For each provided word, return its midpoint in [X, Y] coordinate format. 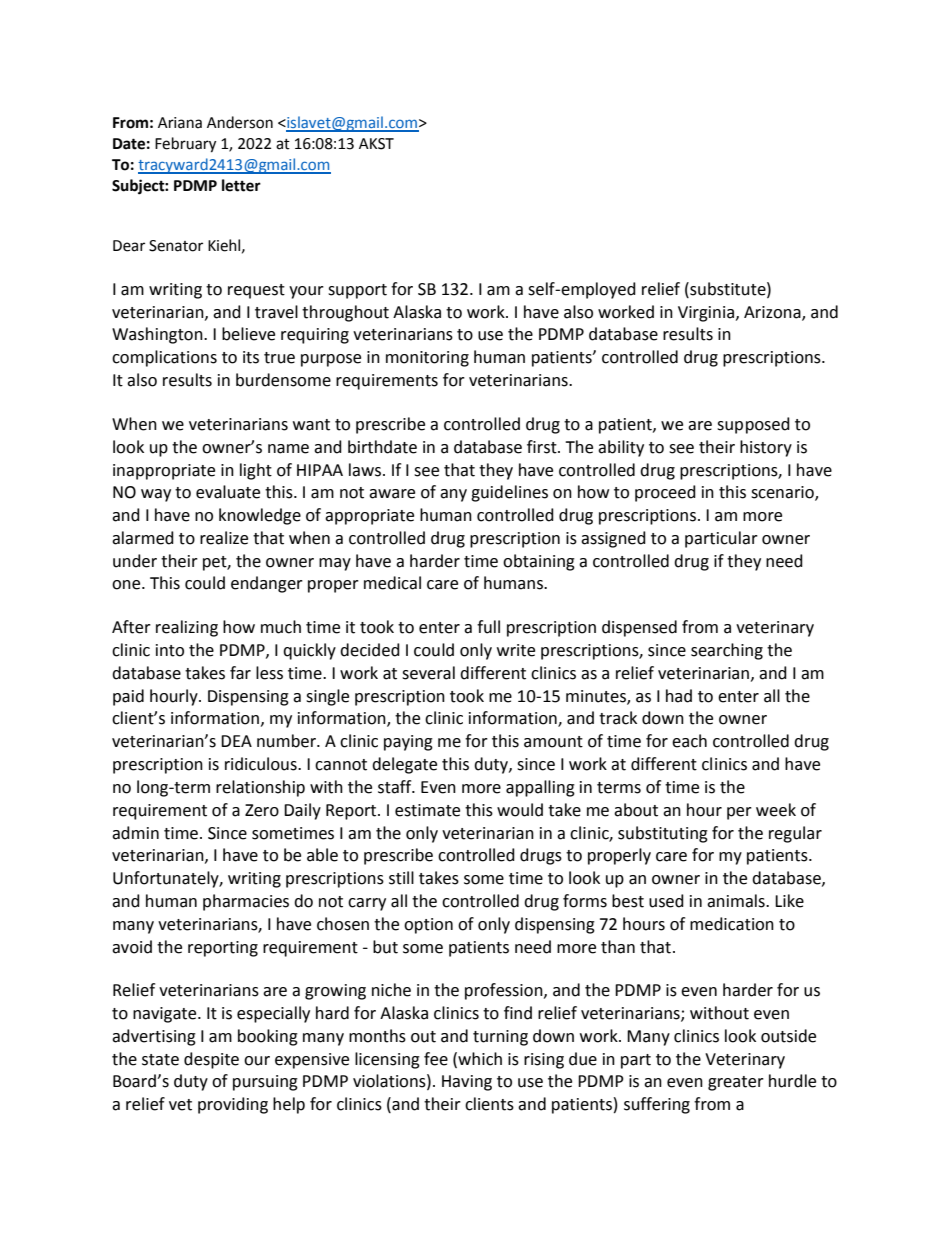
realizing [187, 628]
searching [727, 651]
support [357, 291]
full [488, 627]
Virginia [706, 314]
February [185, 145]
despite [211, 1060]
